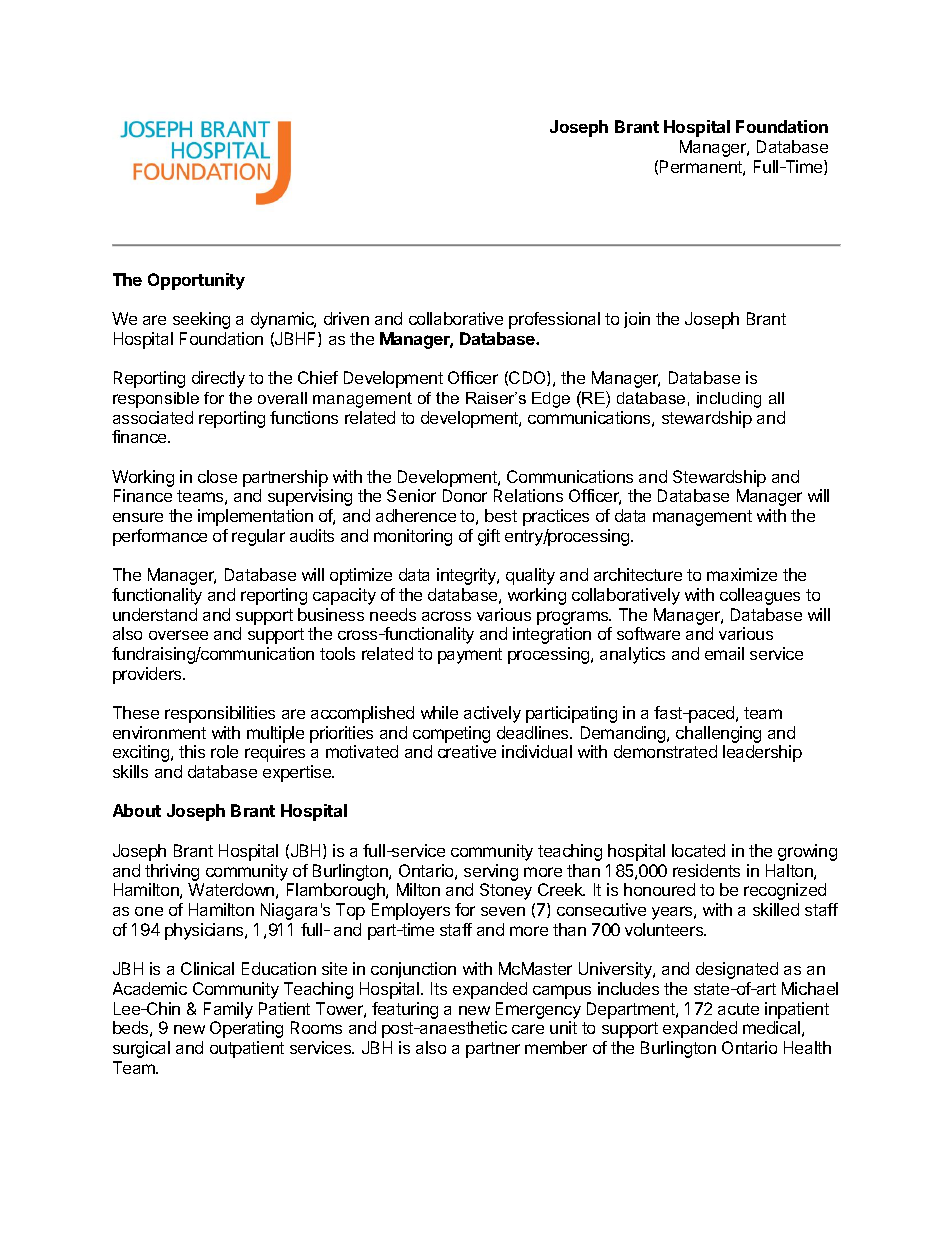 Image resolution: width=952 pixels, height=1233 pixels. What do you see at coordinates (258, 537) in the screenshot?
I see `regular` at bounding box center [258, 537].
